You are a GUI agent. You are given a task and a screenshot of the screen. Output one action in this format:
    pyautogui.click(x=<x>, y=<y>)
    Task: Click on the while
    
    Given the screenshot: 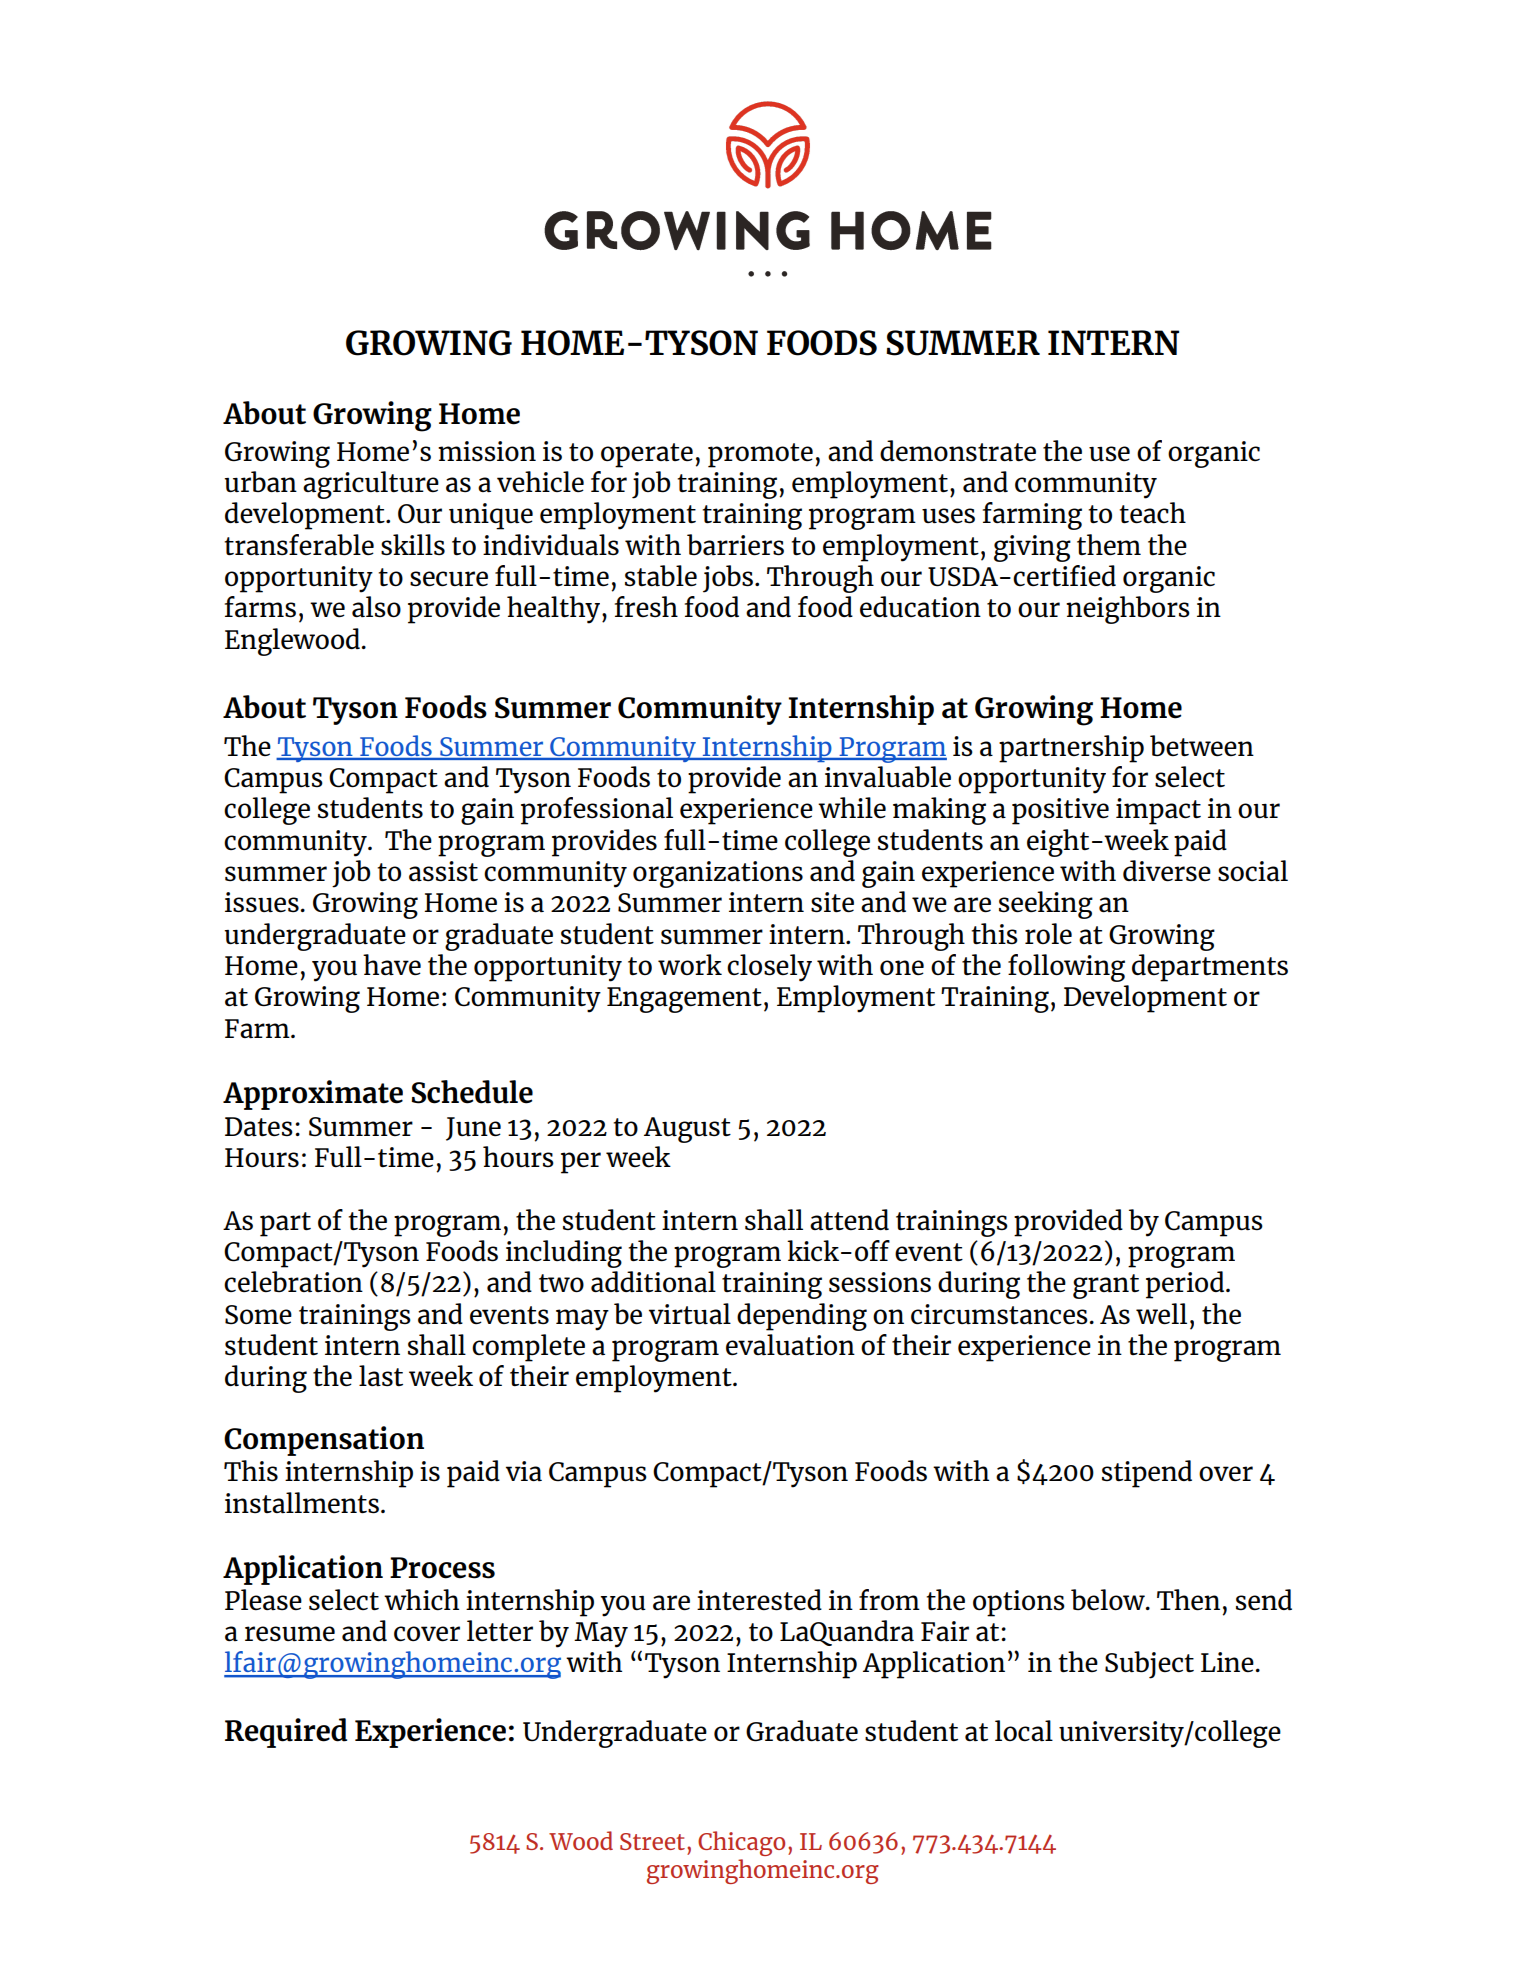 What is the action you would take?
    pyautogui.click(x=852, y=807)
